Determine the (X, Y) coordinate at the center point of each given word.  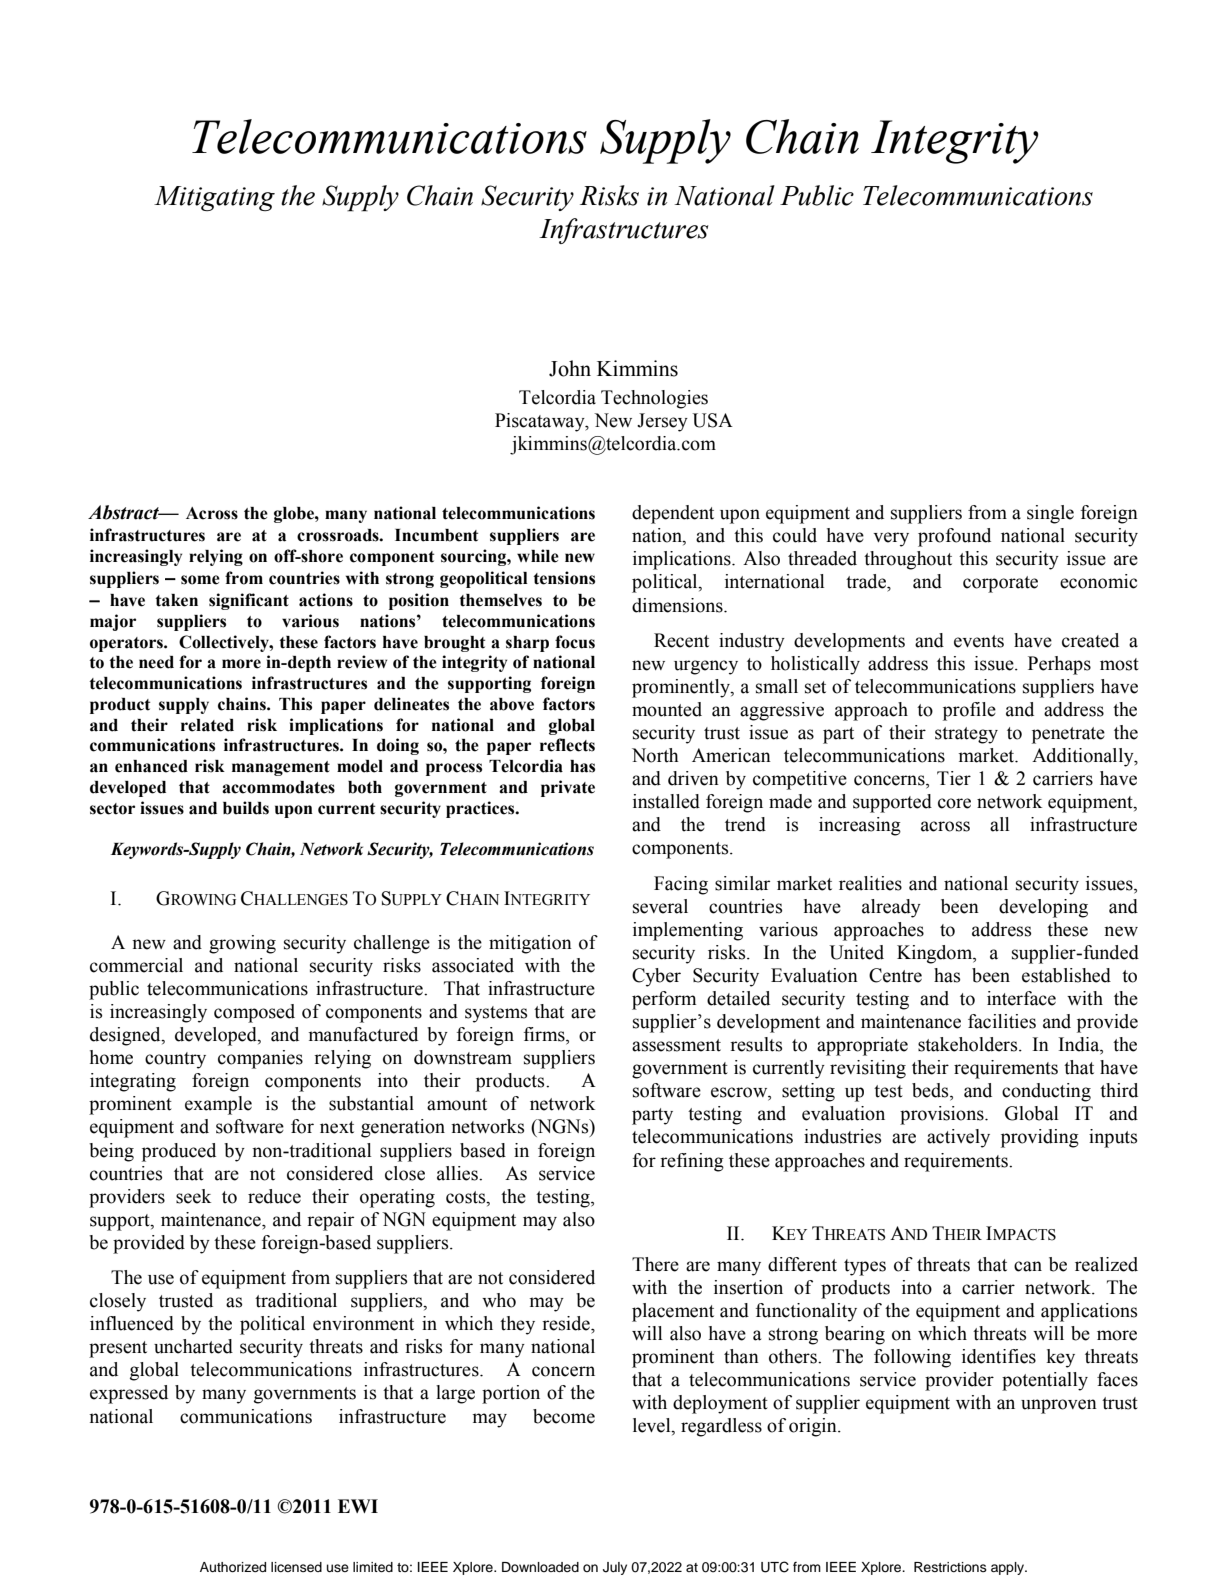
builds (246, 808)
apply (1009, 1568)
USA (712, 420)
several (660, 906)
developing (1043, 908)
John (570, 368)
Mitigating (214, 198)
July (615, 1568)
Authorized (233, 1567)
